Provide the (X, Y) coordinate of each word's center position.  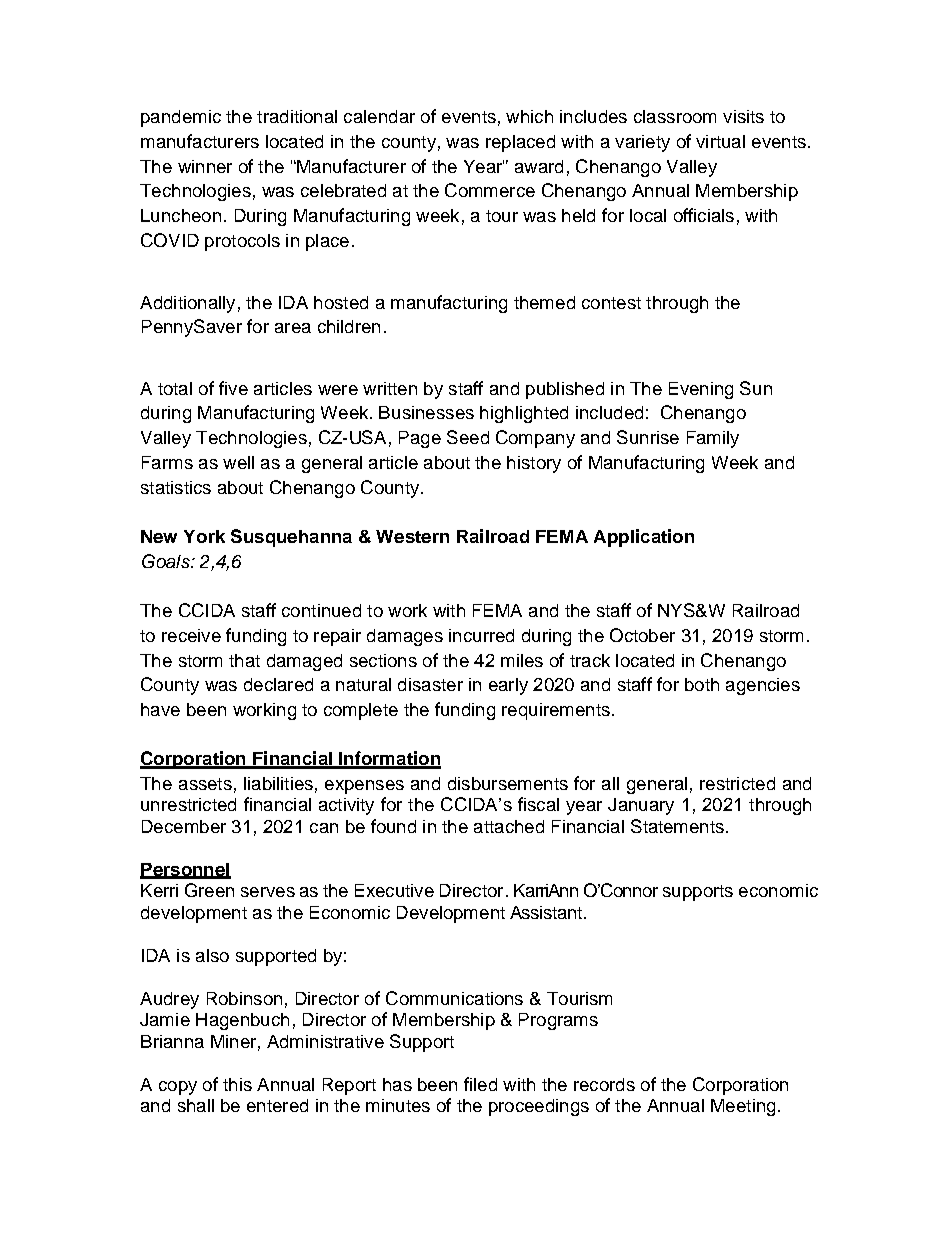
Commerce (490, 190)
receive (191, 635)
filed (480, 1084)
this (237, 1084)
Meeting (743, 1107)
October (642, 635)
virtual (720, 141)
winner (205, 166)
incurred (481, 635)
